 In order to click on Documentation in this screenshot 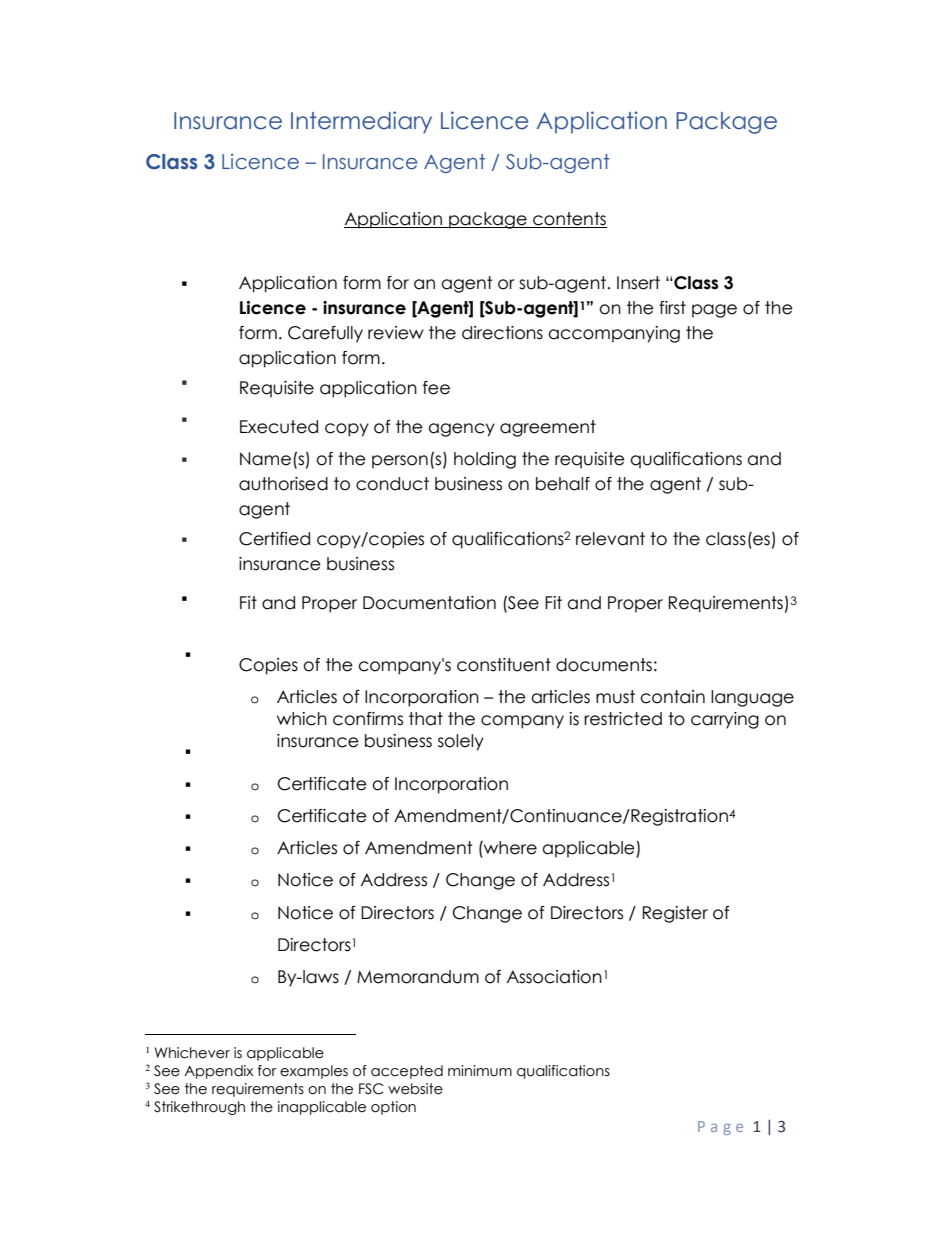, I will do `click(429, 603)`.
